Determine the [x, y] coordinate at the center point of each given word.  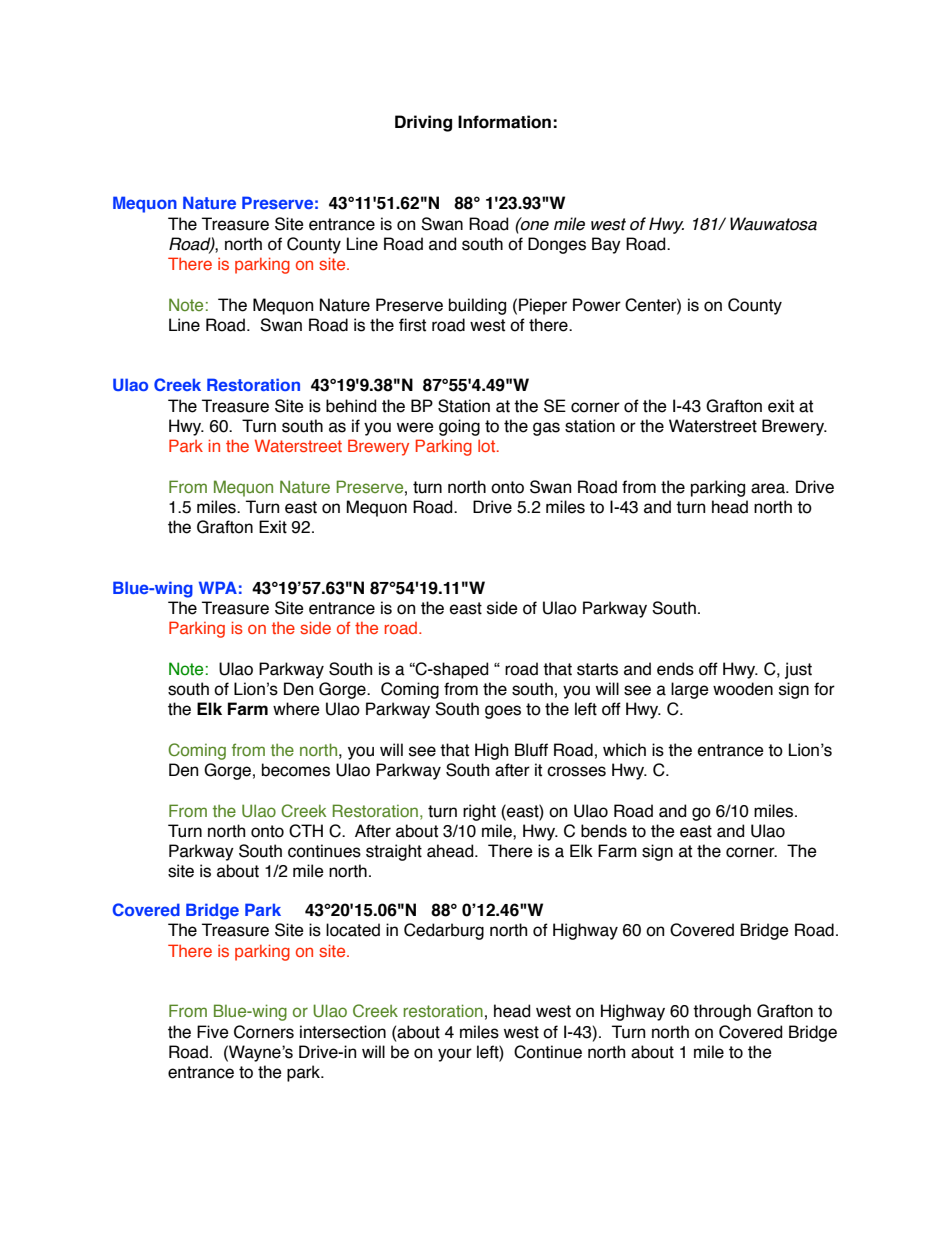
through [722, 1012]
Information [504, 122]
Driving [423, 123]
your [455, 1055]
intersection [343, 1032]
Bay [606, 245]
